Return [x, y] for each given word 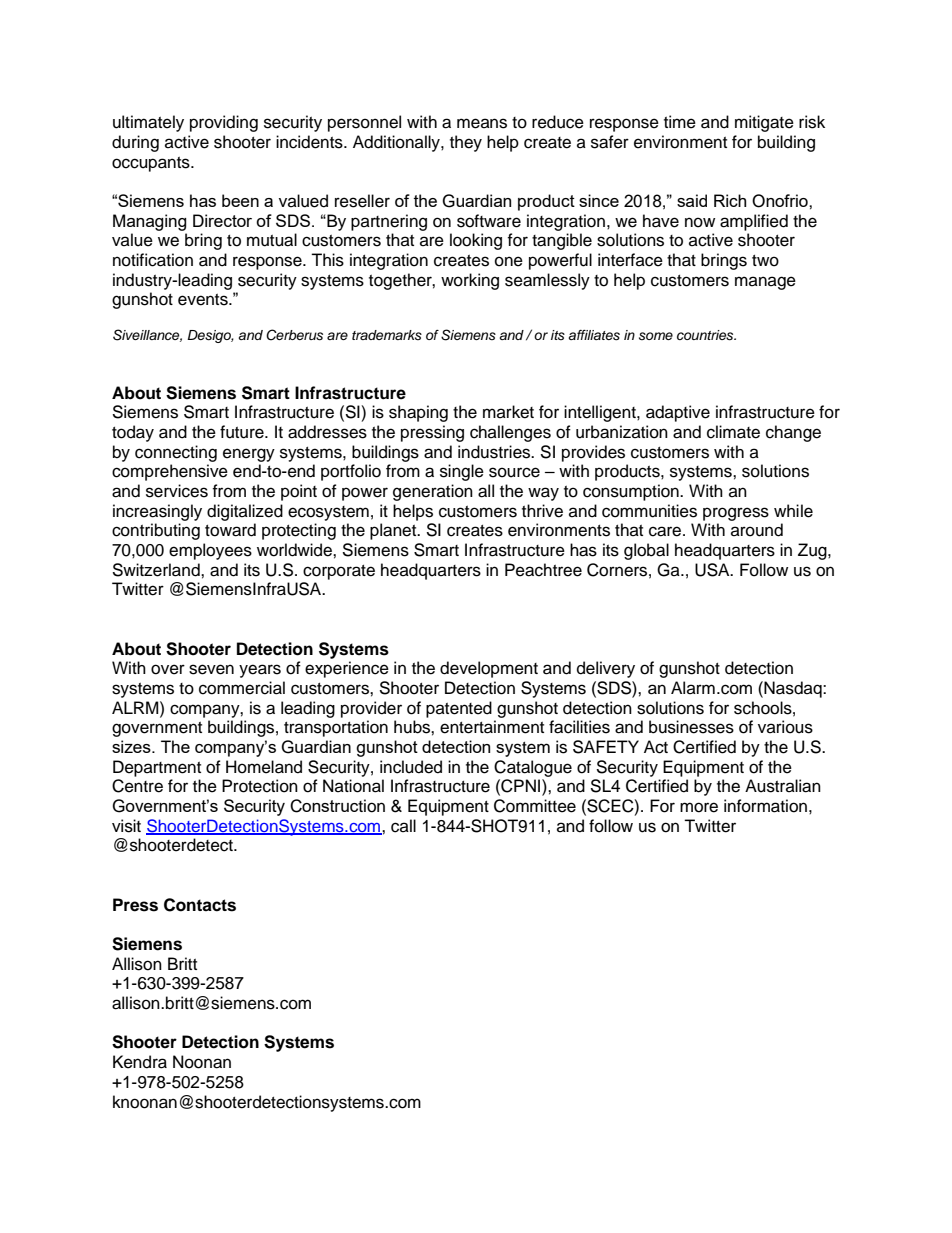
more [699, 807]
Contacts [200, 905]
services [177, 491]
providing [224, 123]
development [489, 669]
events [204, 300]
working [470, 281]
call [403, 826]
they [466, 143]
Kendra [140, 1062]
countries [706, 335]
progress [736, 514]
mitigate [764, 123]
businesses [691, 727]
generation [433, 492]
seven [211, 669]
